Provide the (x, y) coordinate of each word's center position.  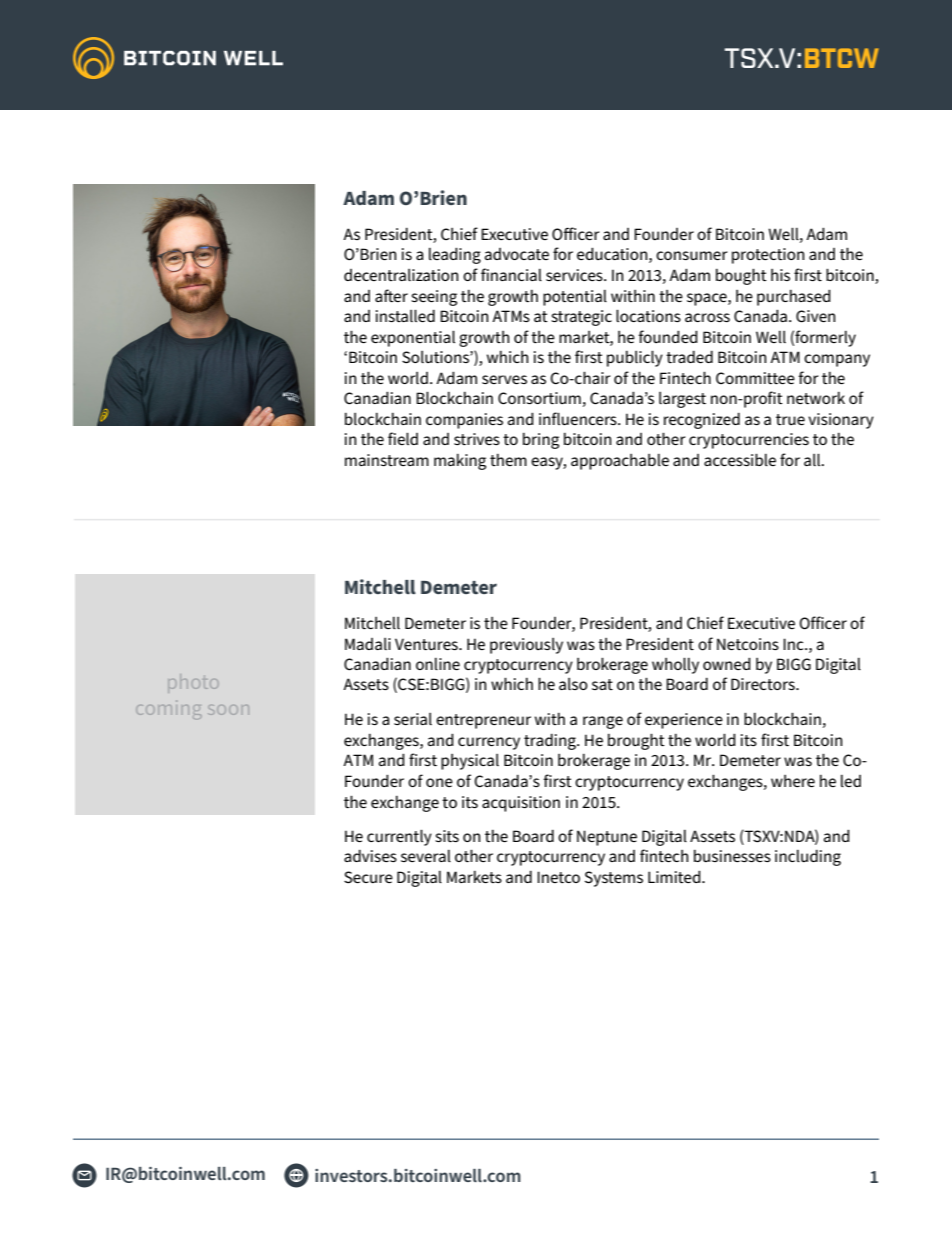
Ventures (427, 644)
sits (447, 836)
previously (526, 646)
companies (464, 421)
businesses (732, 856)
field (403, 438)
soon (229, 710)
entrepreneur (483, 721)
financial (511, 274)
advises (370, 856)
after (391, 295)
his (780, 275)
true (790, 419)
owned (727, 664)
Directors (764, 684)
